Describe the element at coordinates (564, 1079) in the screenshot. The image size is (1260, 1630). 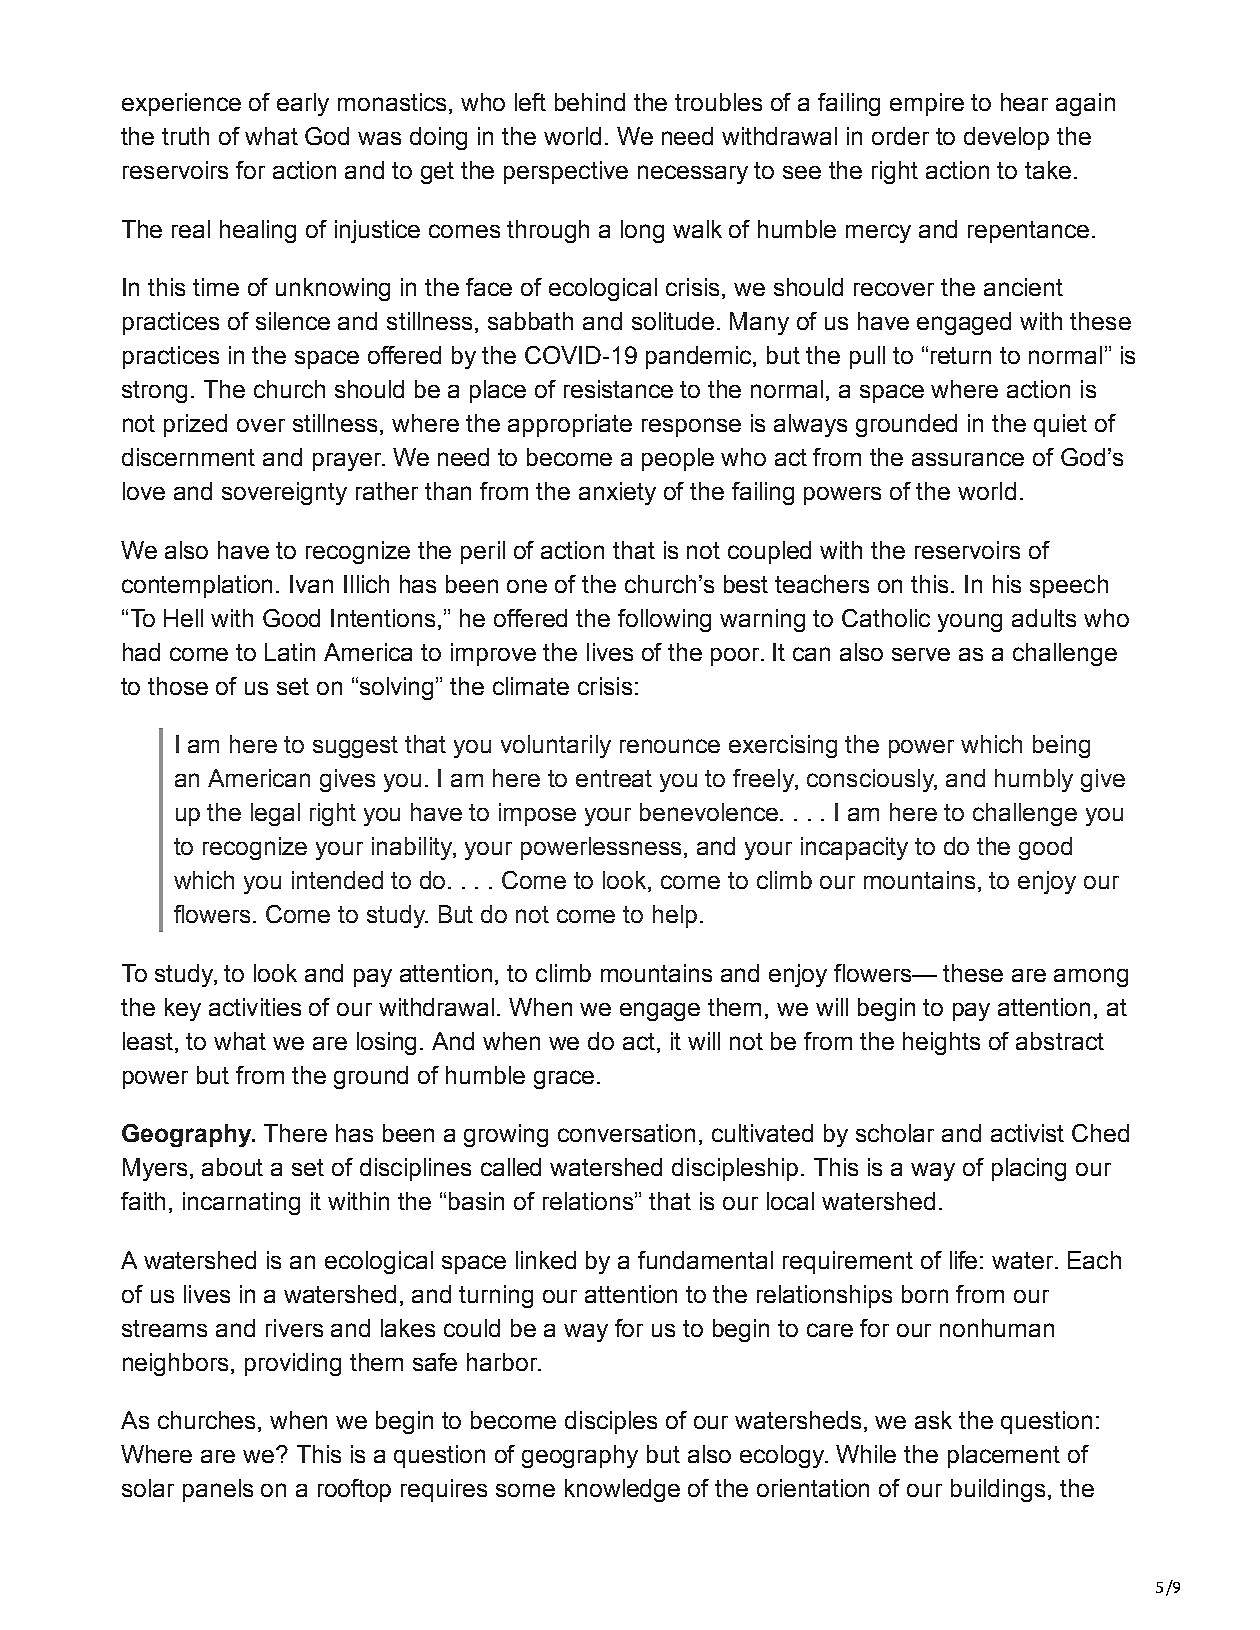
I see `grace` at that location.
